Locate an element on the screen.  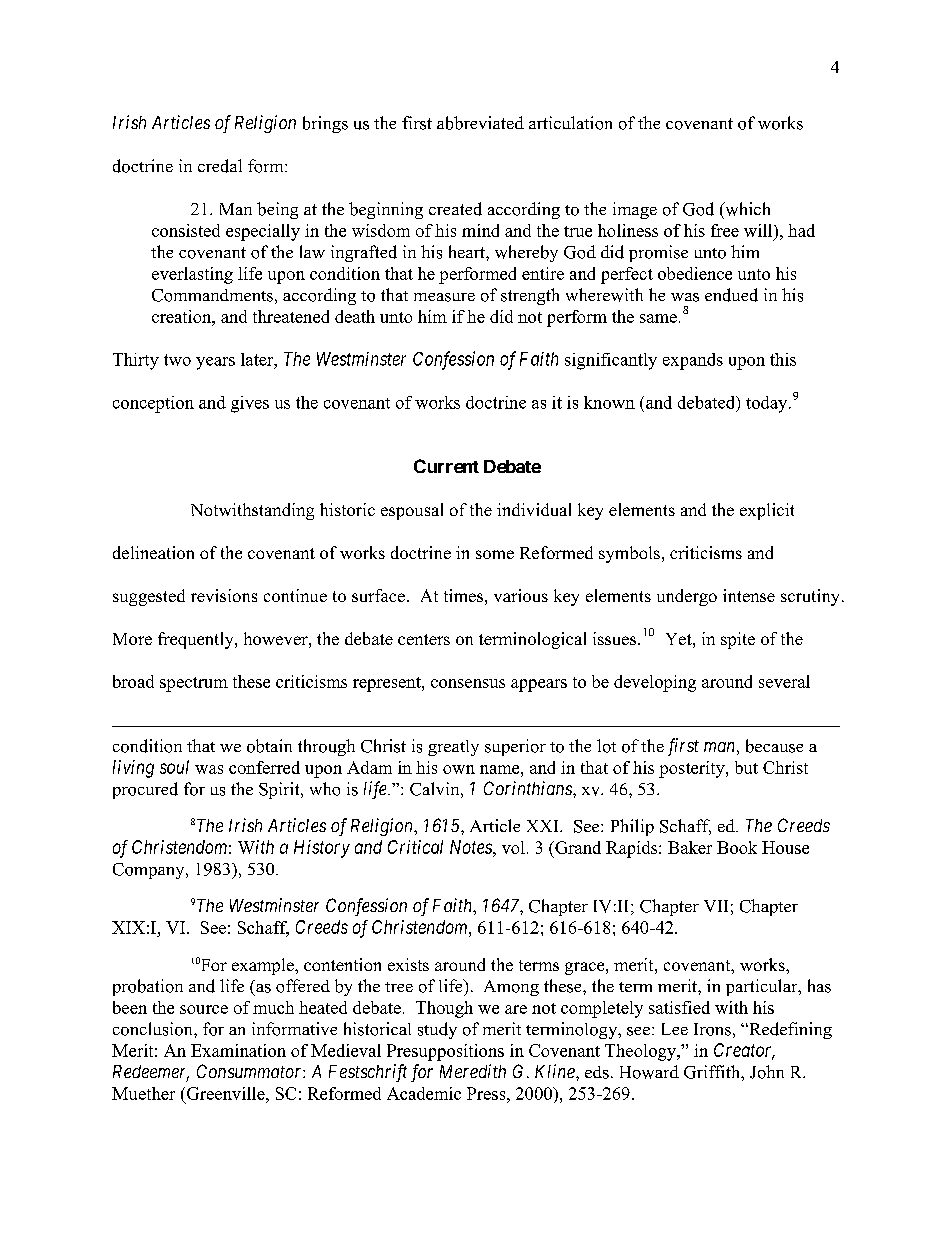
Examination is located at coordinates (238, 1050).
